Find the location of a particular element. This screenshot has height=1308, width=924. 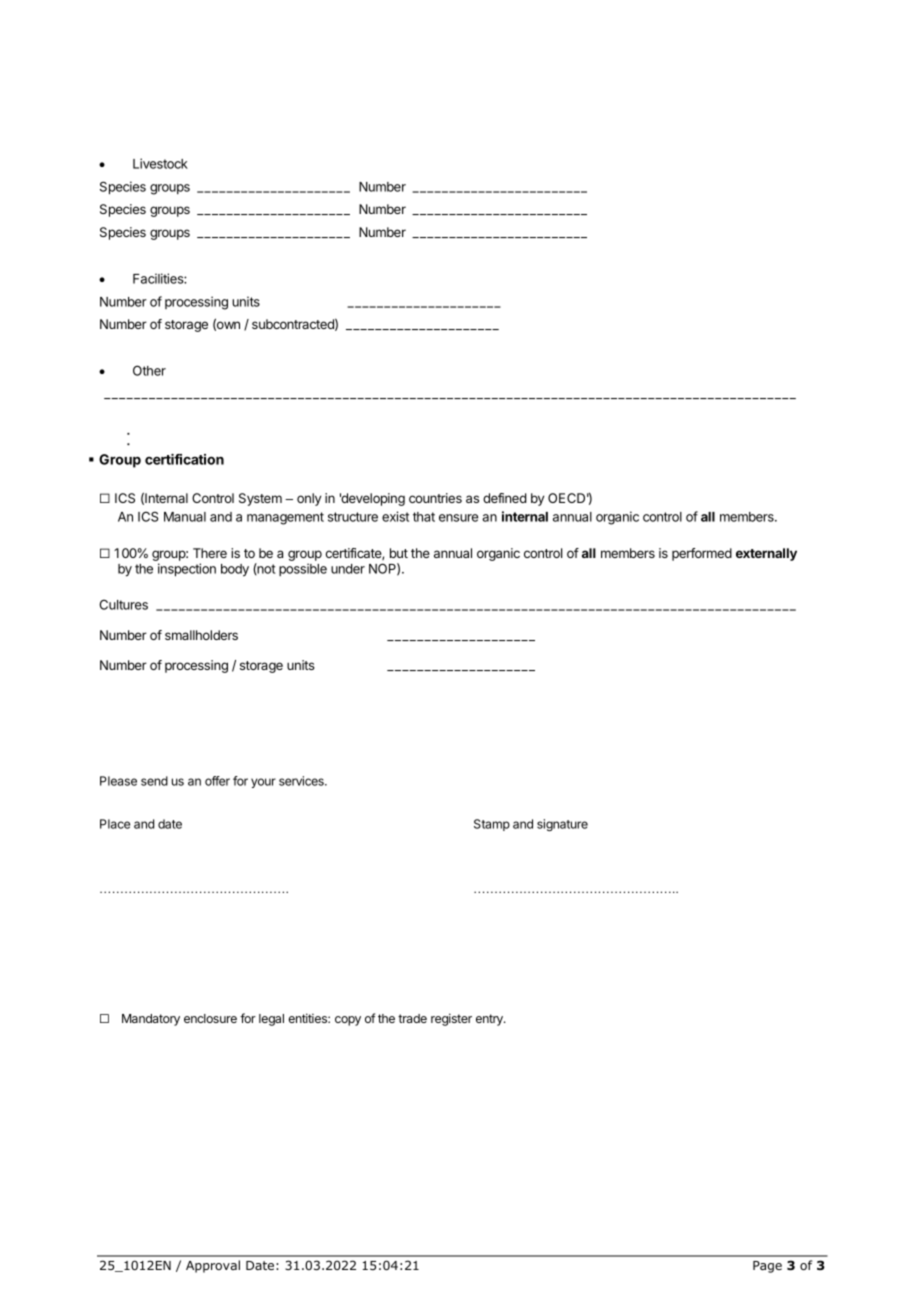

Approval is located at coordinates (213, 1266).
